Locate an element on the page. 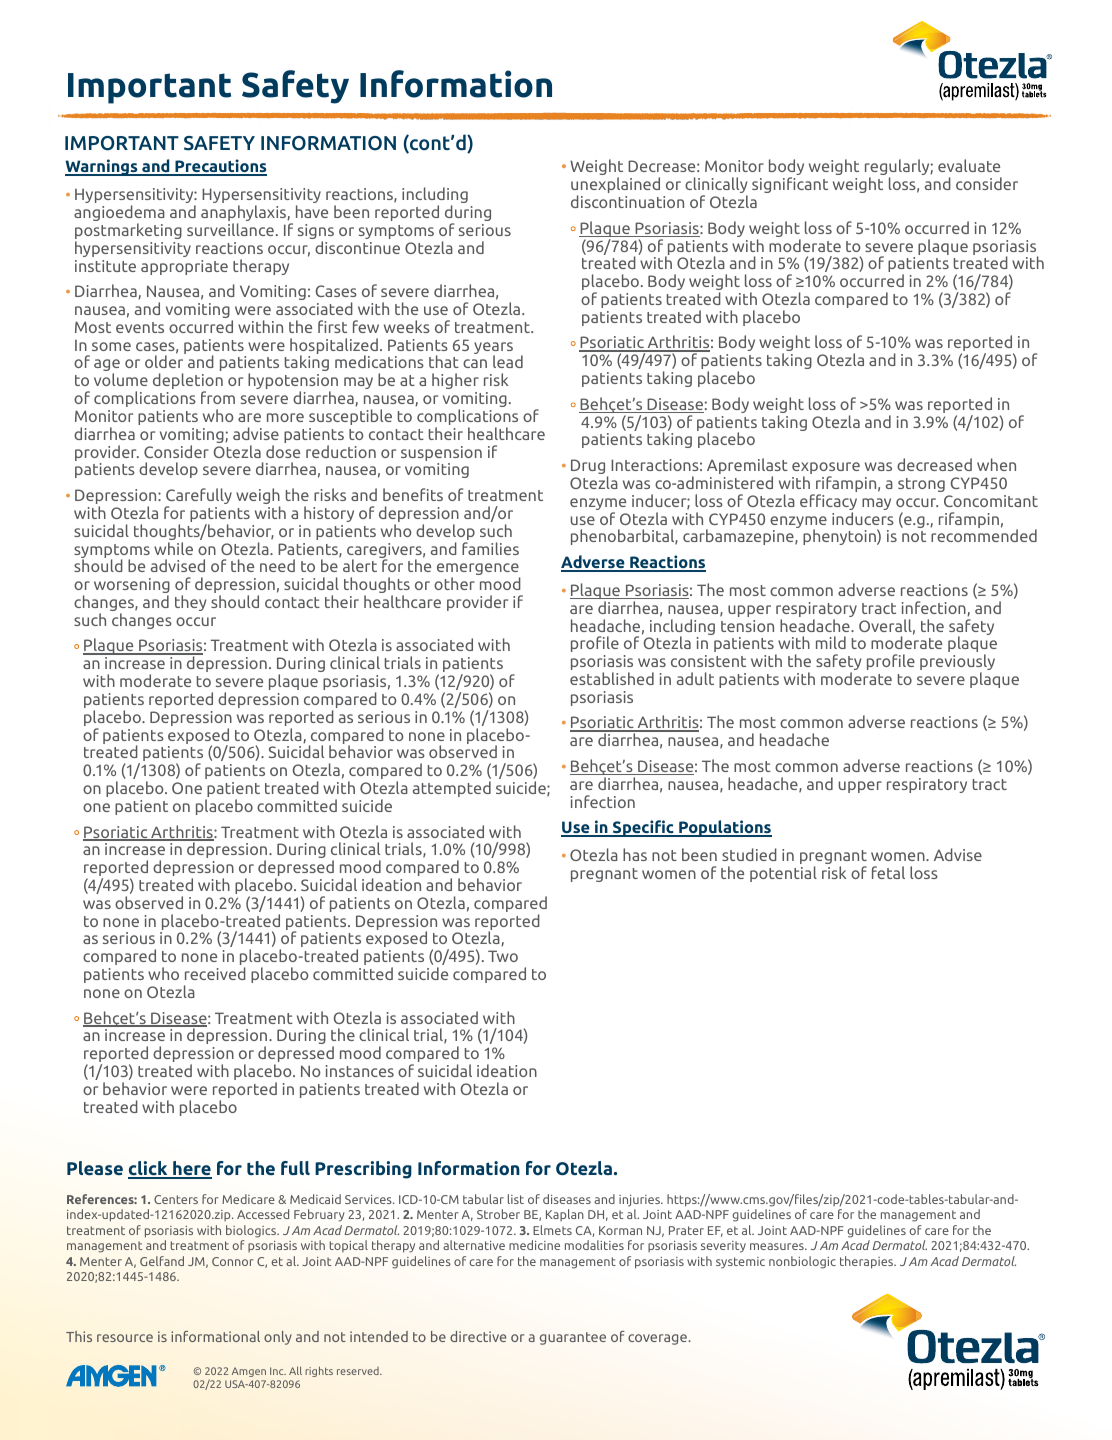 The image size is (1112, 1440). resource is located at coordinates (125, 1338).
